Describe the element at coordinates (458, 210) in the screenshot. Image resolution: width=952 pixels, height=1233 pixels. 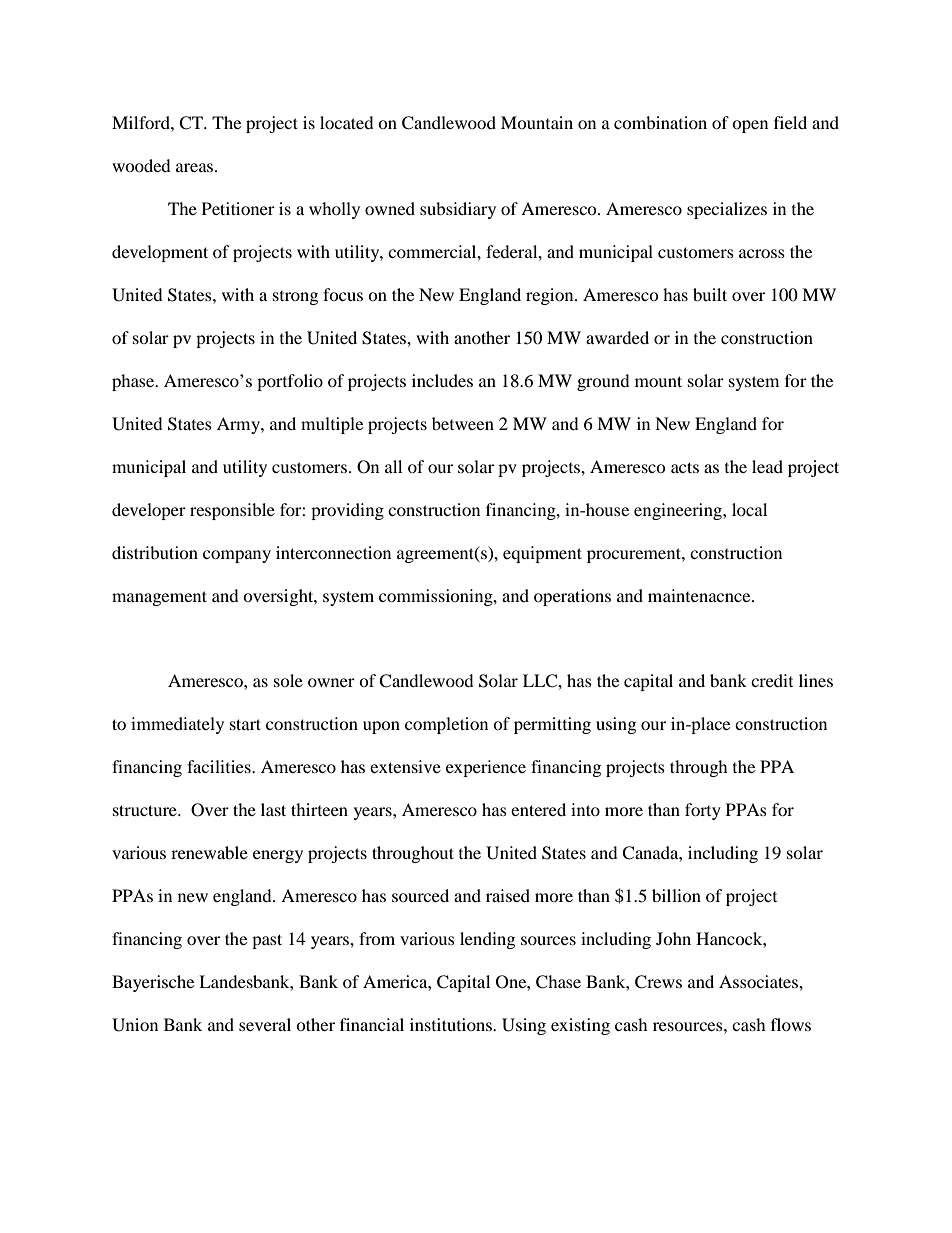
I see `subsidiary` at that location.
